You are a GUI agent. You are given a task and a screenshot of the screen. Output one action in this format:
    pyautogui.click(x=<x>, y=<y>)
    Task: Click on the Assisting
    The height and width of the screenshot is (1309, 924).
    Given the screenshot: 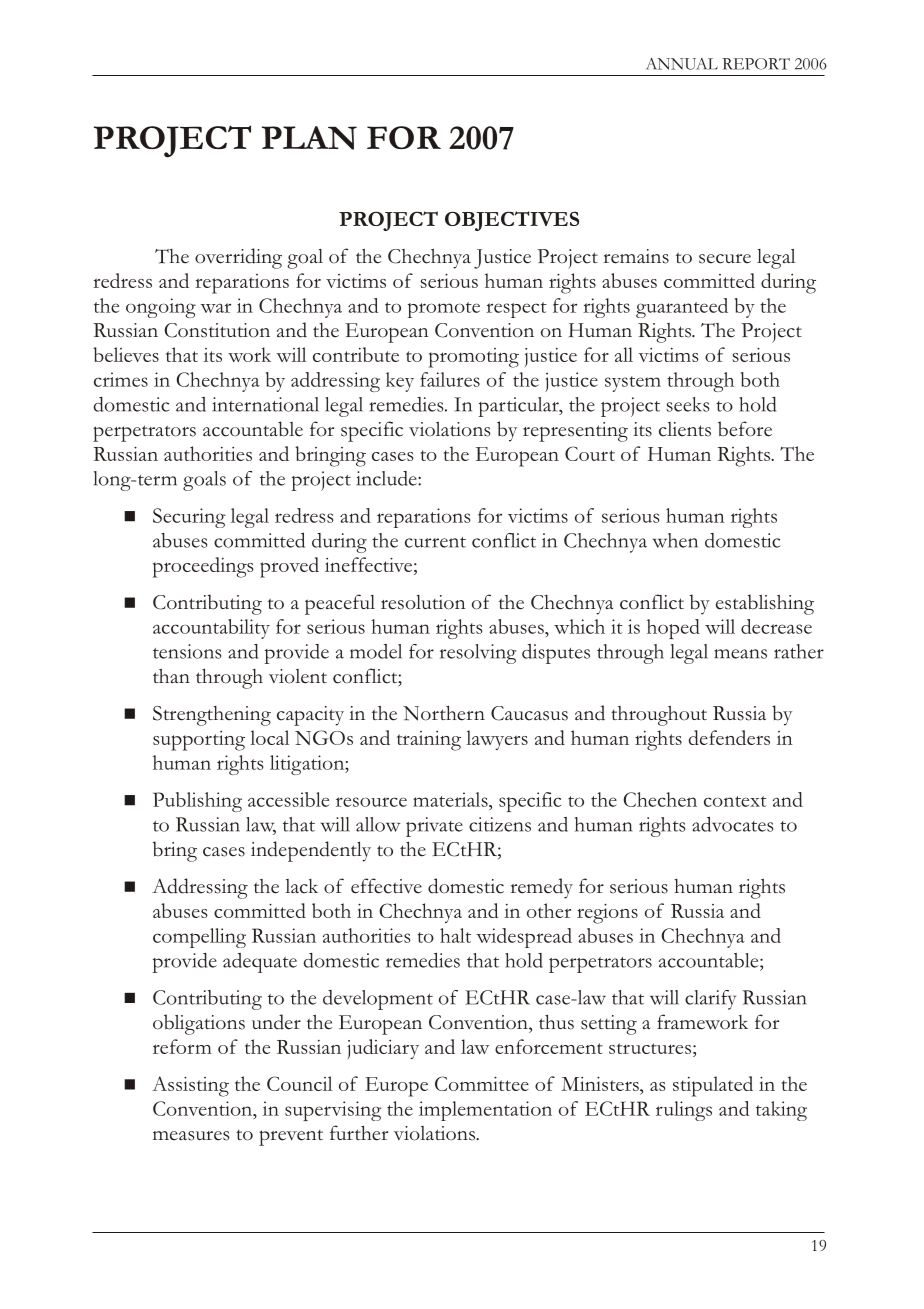 What is the action you would take?
    pyautogui.click(x=190, y=1086)
